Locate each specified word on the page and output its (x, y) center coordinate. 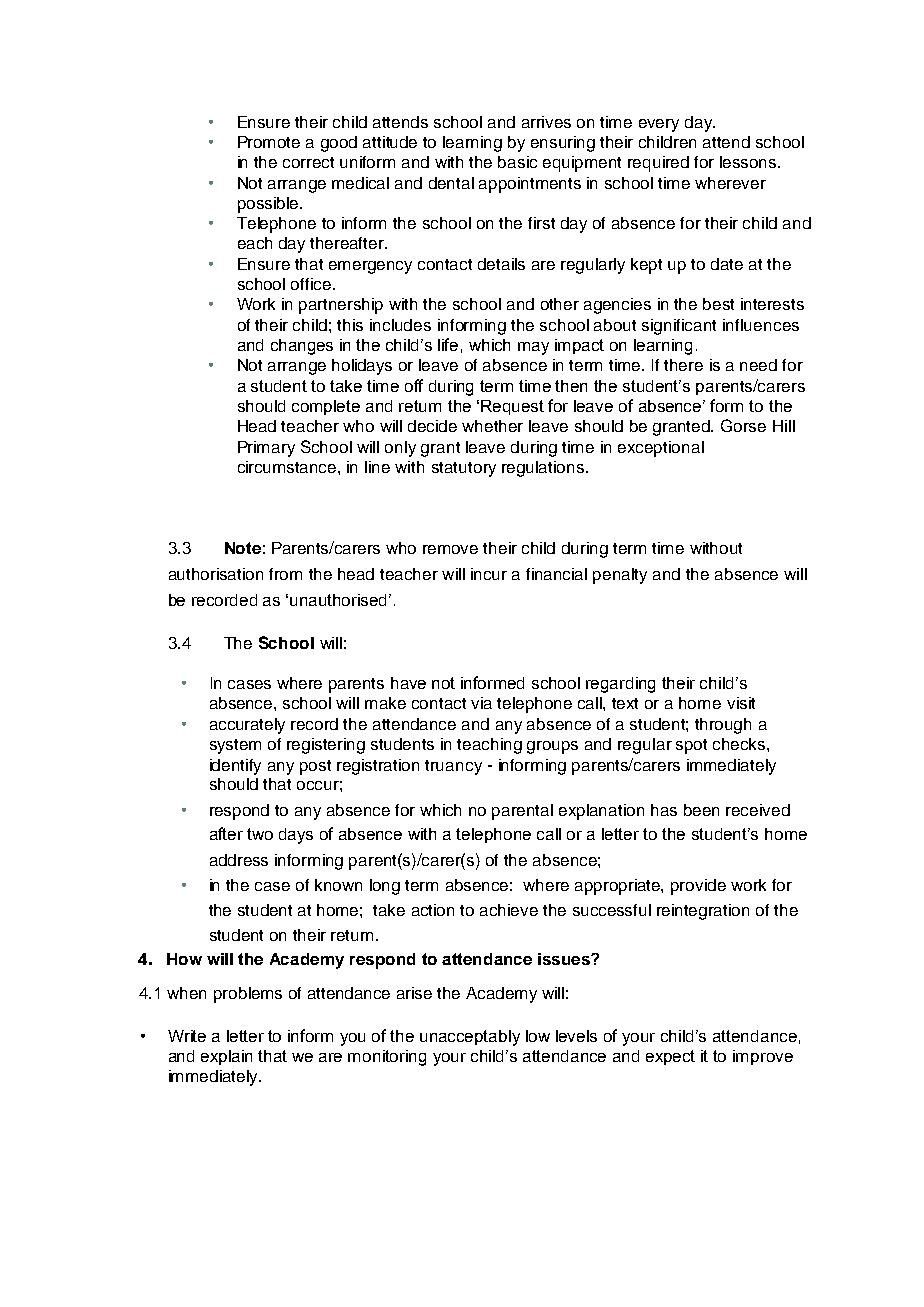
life (448, 344)
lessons (749, 162)
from (285, 574)
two (260, 834)
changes (302, 347)
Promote (269, 142)
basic (517, 162)
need (758, 365)
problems (248, 995)
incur (489, 574)
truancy (453, 767)
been (701, 810)
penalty (620, 576)
